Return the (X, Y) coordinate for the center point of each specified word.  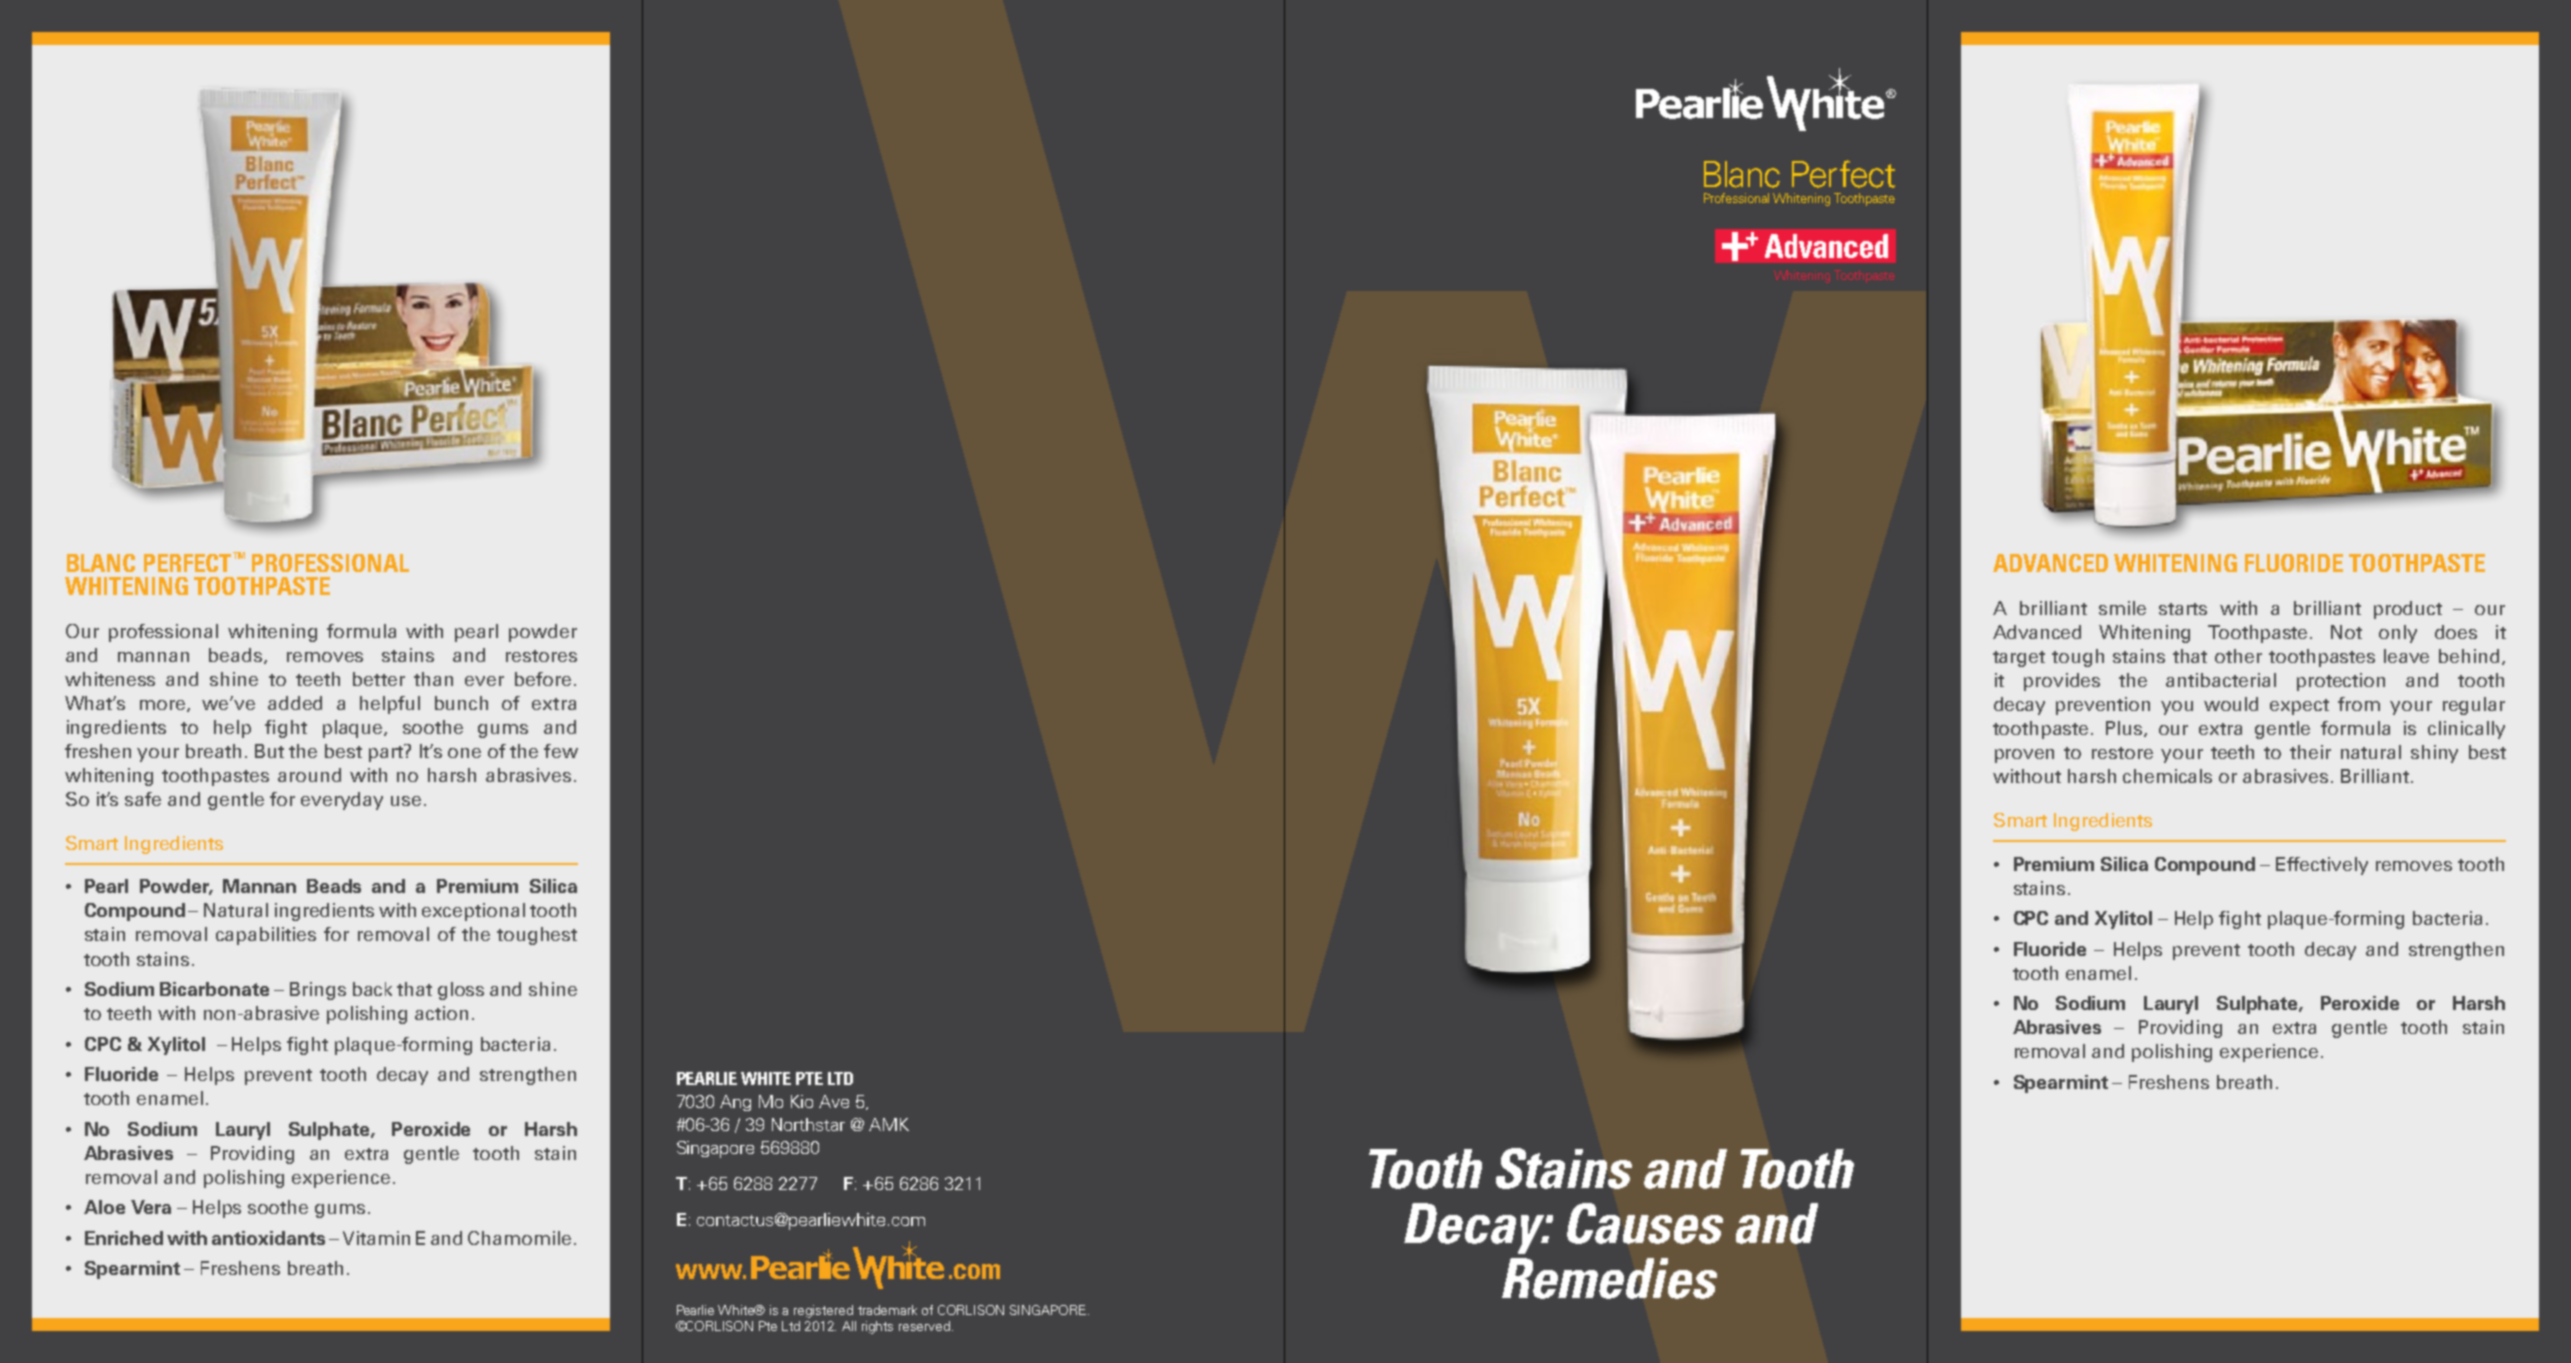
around (309, 775)
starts (2183, 609)
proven (2024, 756)
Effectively (2322, 866)
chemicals (2167, 776)
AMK (889, 1124)
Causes (1645, 1223)
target (2019, 659)
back (372, 989)
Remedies (1609, 1278)
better (379, 679)
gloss (461, 991)
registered (823, 1311)
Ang (735, 1103)
